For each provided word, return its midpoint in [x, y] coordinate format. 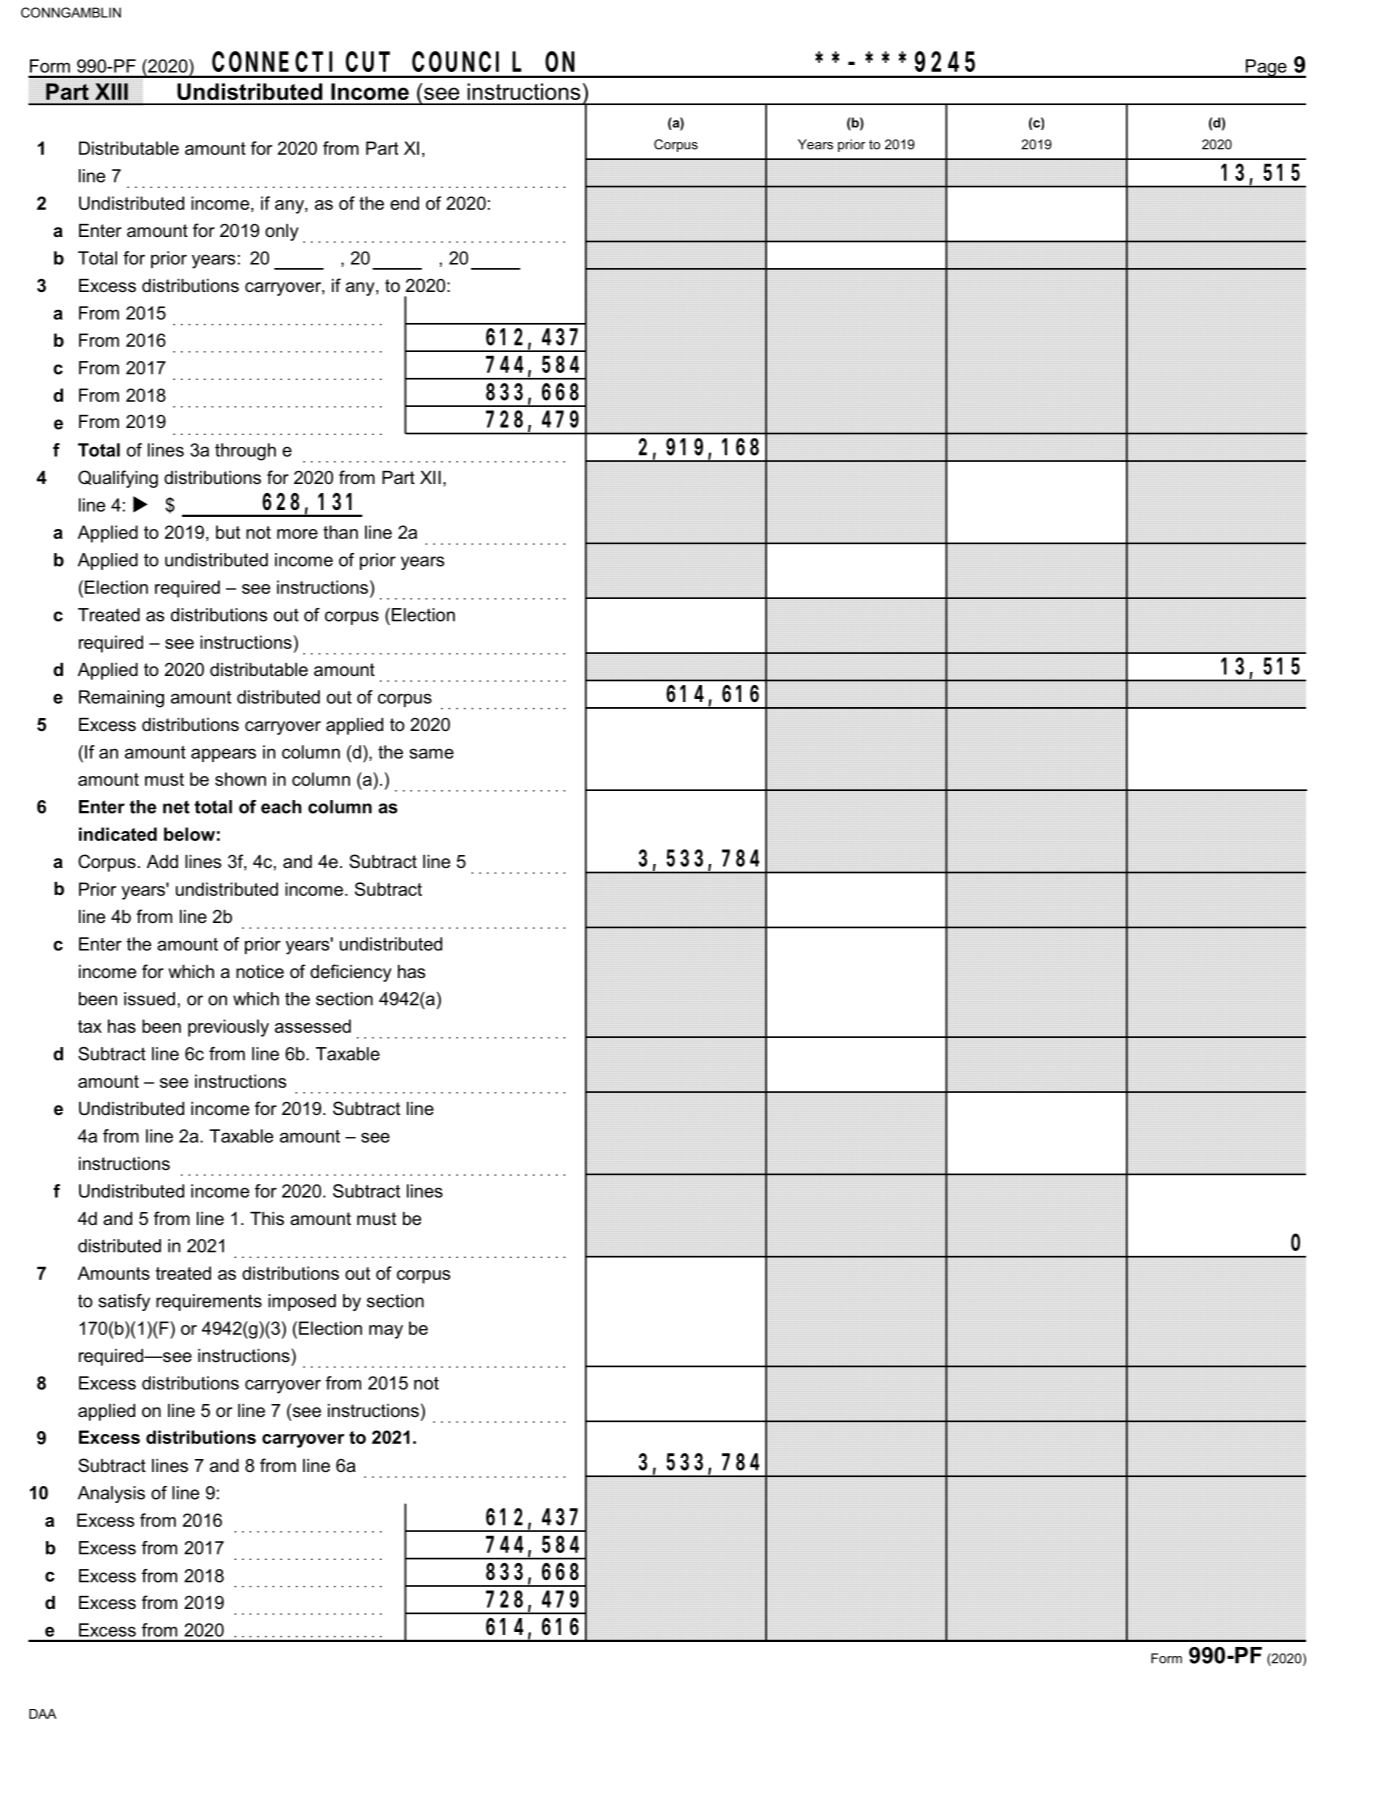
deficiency [351, 973]
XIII [111, 91]
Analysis [111, 1494]
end [404, 203]
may [386, 1332]
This [267, 1218]
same [432, 753]
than [340, 532]
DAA [42, 1714]
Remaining [121, 699]
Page [1266, 68]
